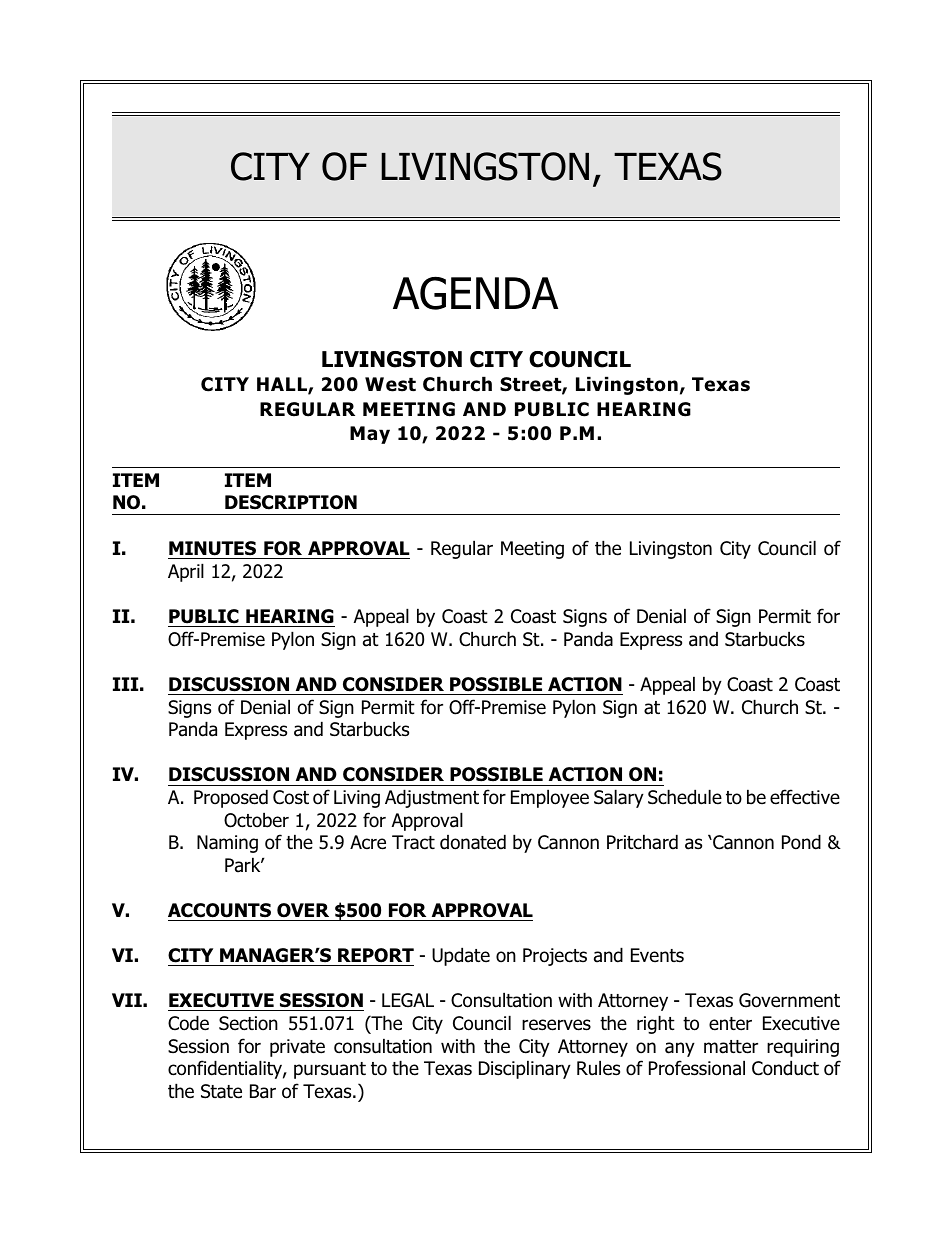 The width and height of the page is (952, 1233). What do you see at coordinates (390, 384) in the page?
I see `West` at bounding box center [390, 384].
